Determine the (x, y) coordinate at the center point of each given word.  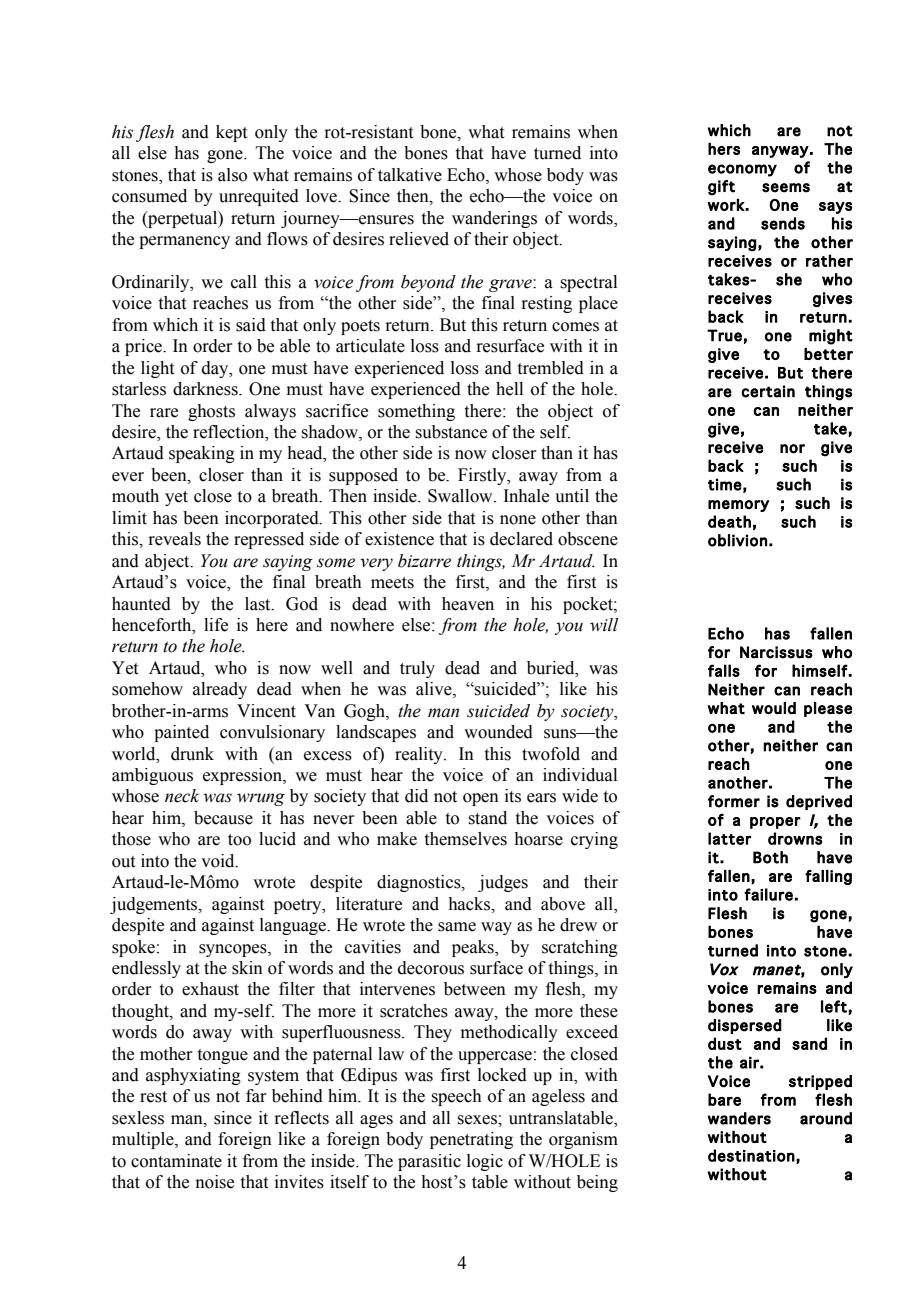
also (232, 175)
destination (751, 1155)
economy (742, 170)
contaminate (176, 1161)
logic (485, 1162)
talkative (410, 175)
